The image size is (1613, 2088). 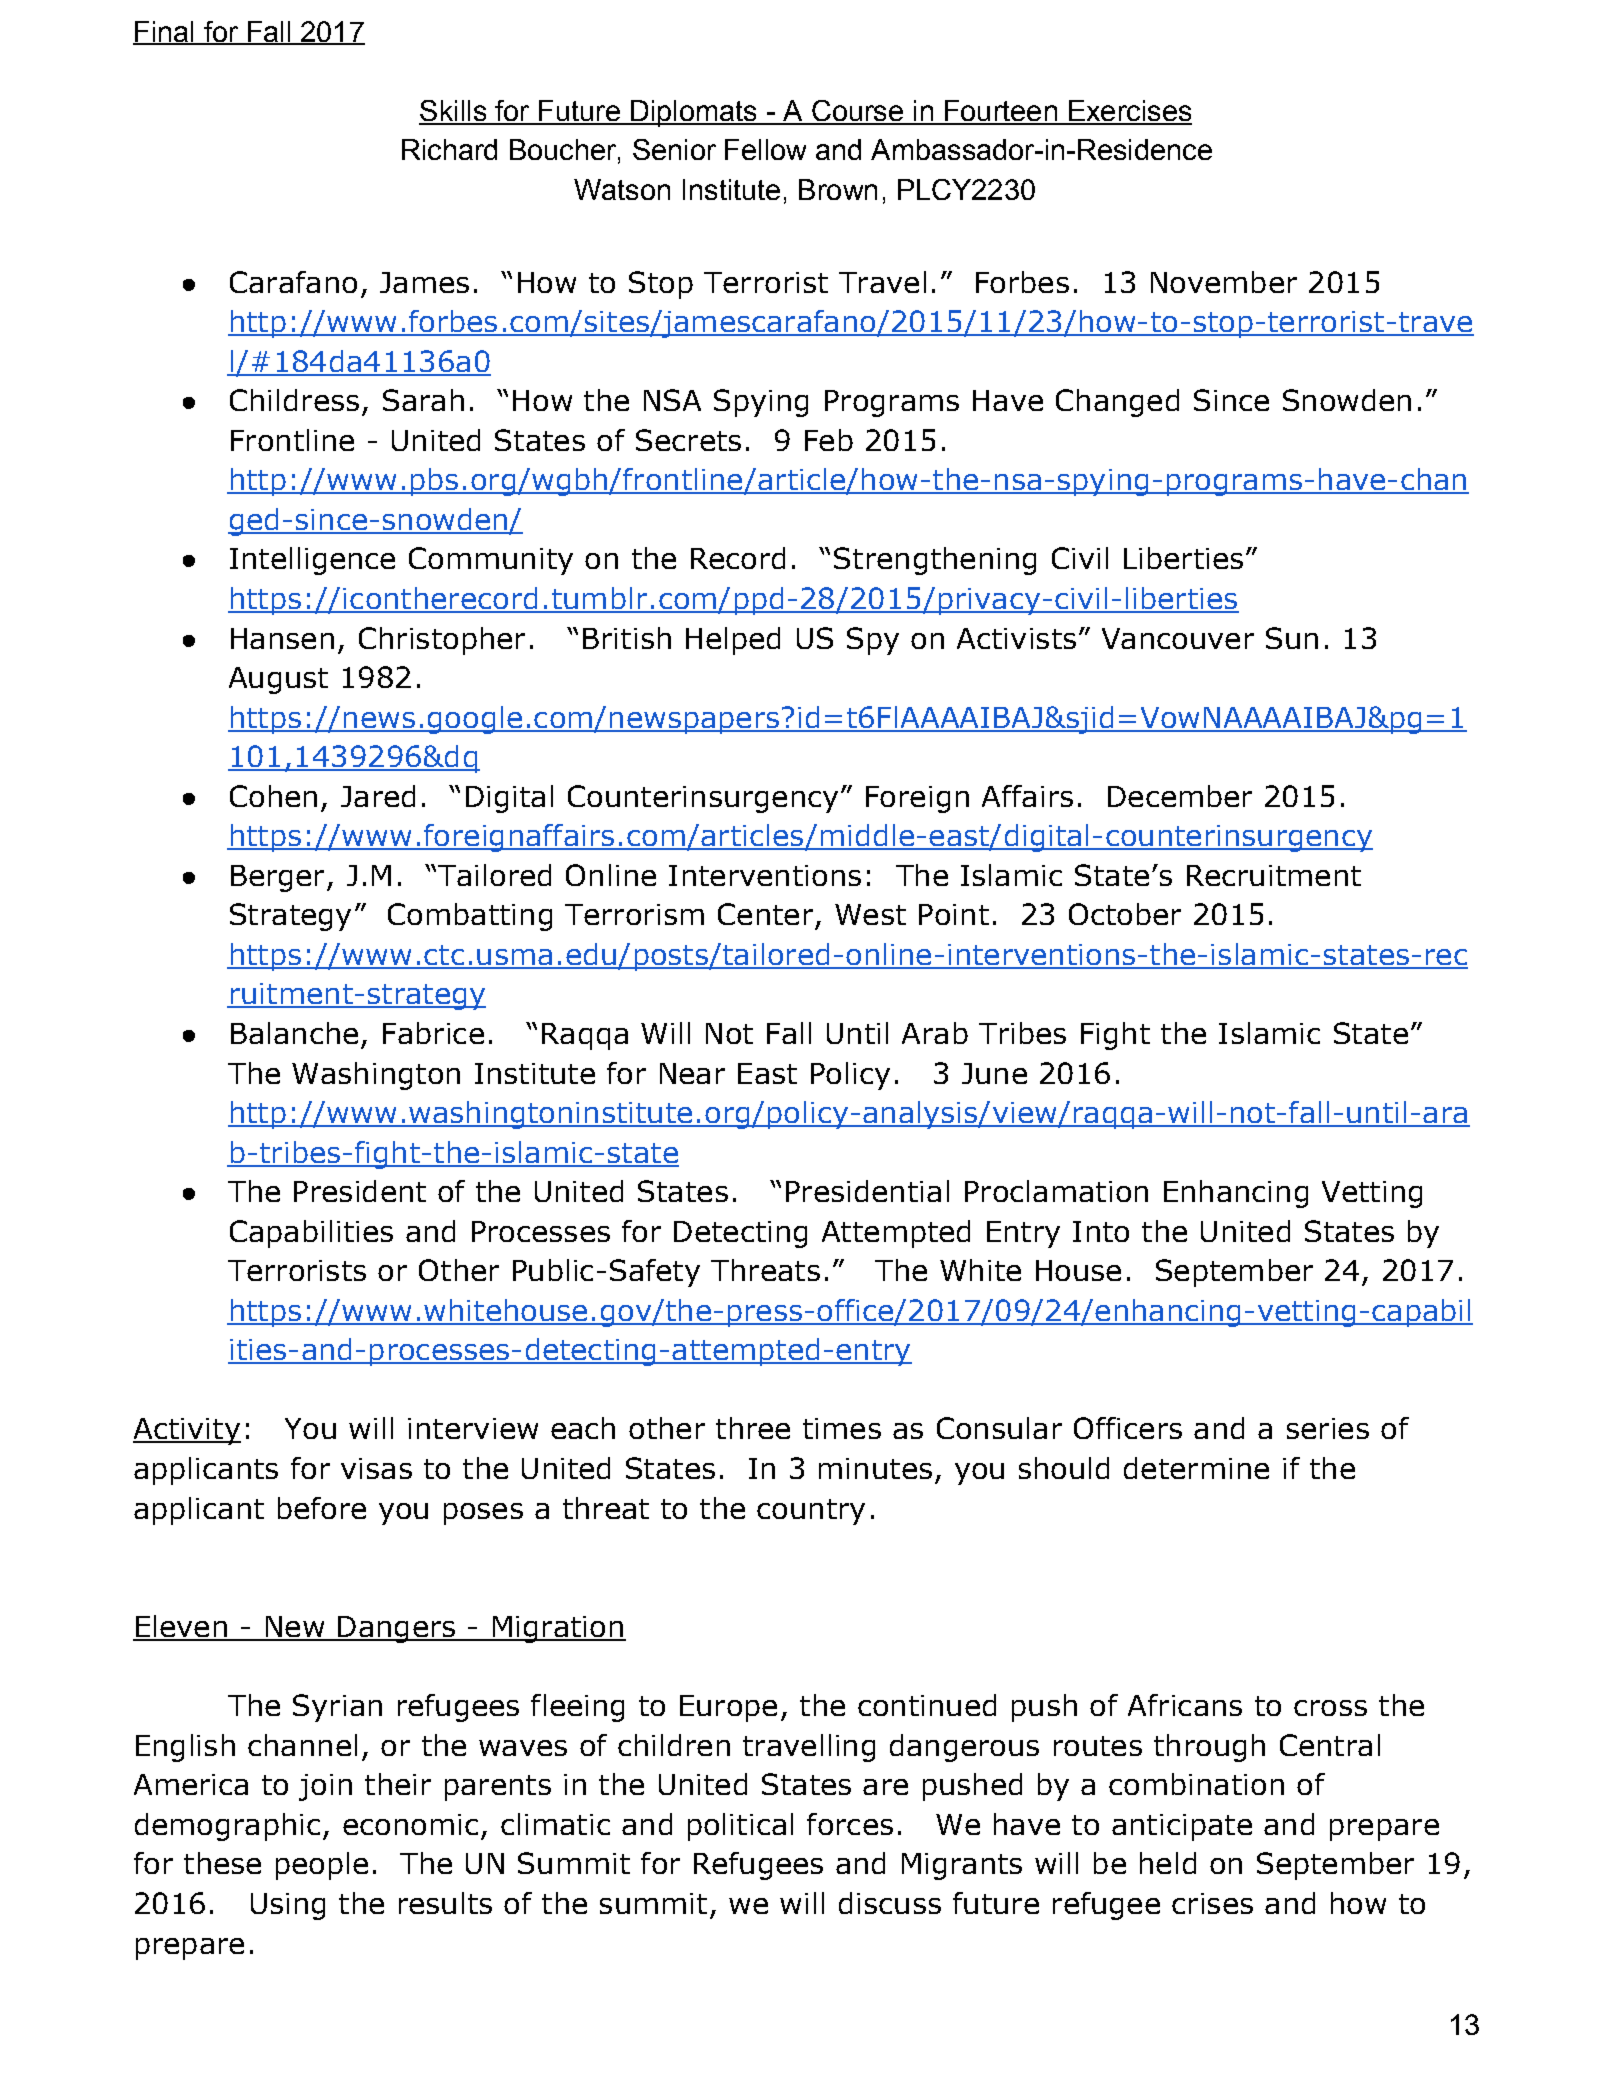 I want to click on Secrets, so click(x=688, y=440).
